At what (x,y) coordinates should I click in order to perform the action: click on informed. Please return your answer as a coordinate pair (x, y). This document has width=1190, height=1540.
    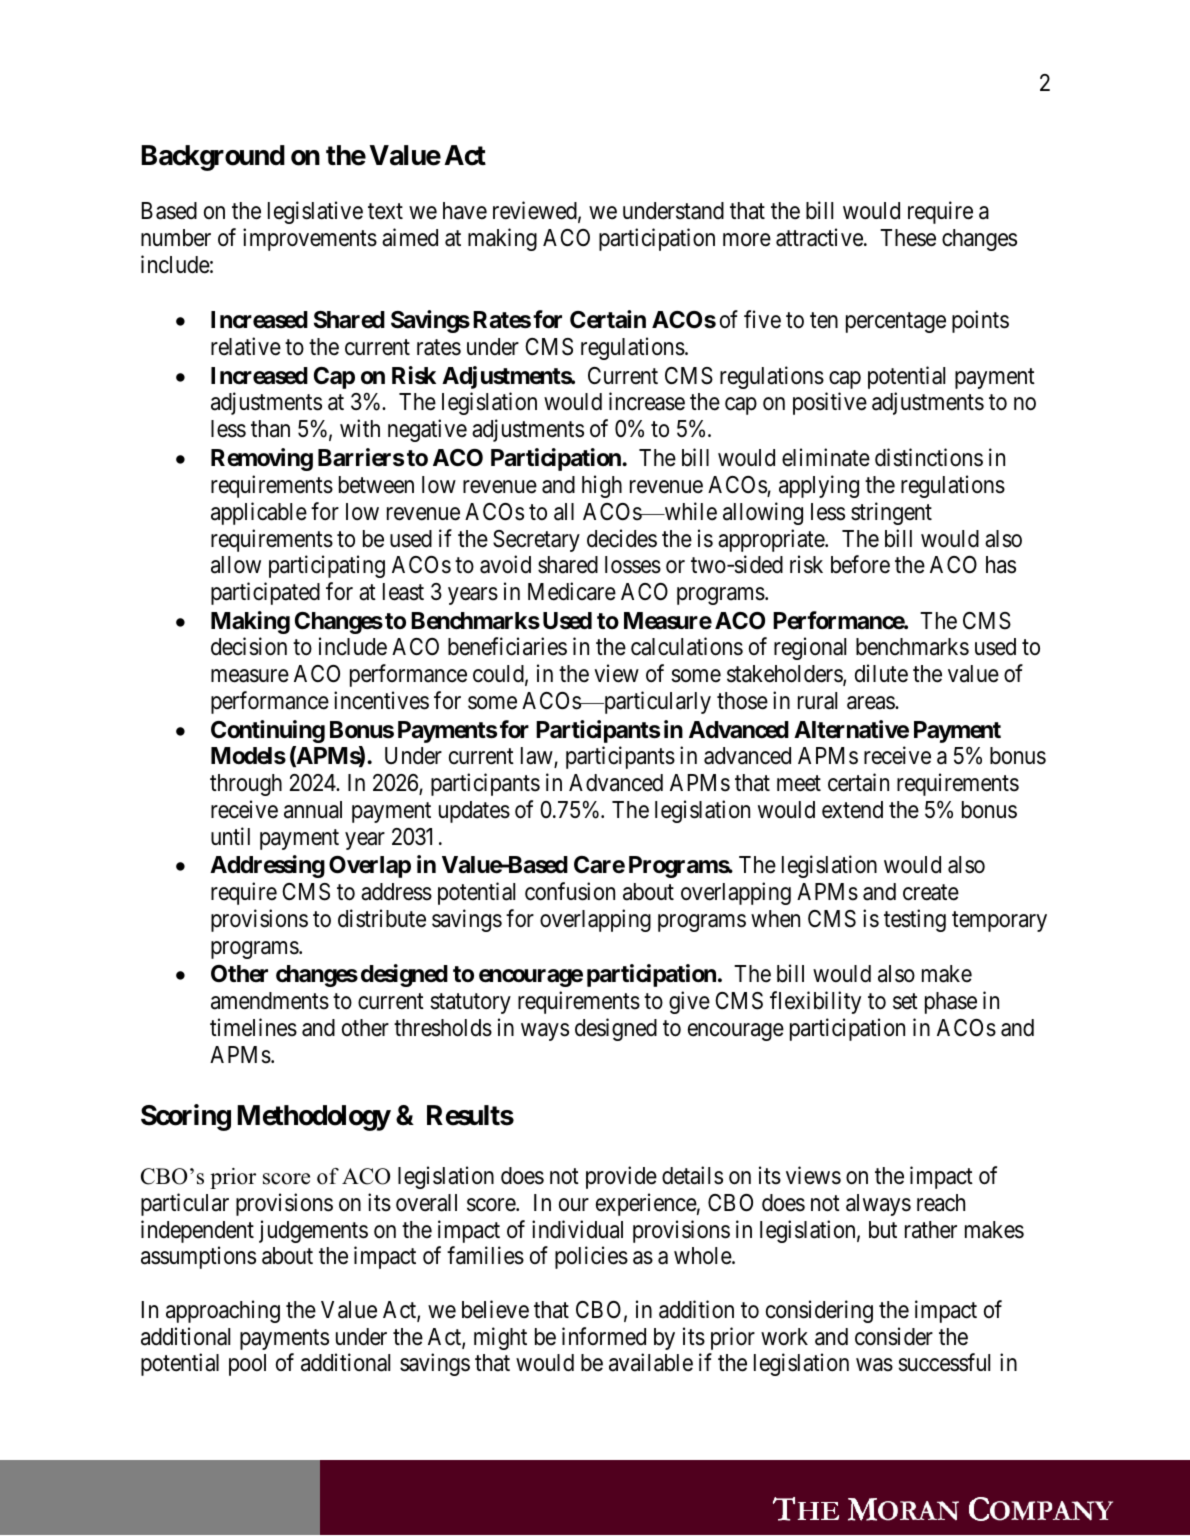
    Looking at the image, I should click on (604, 1336).
